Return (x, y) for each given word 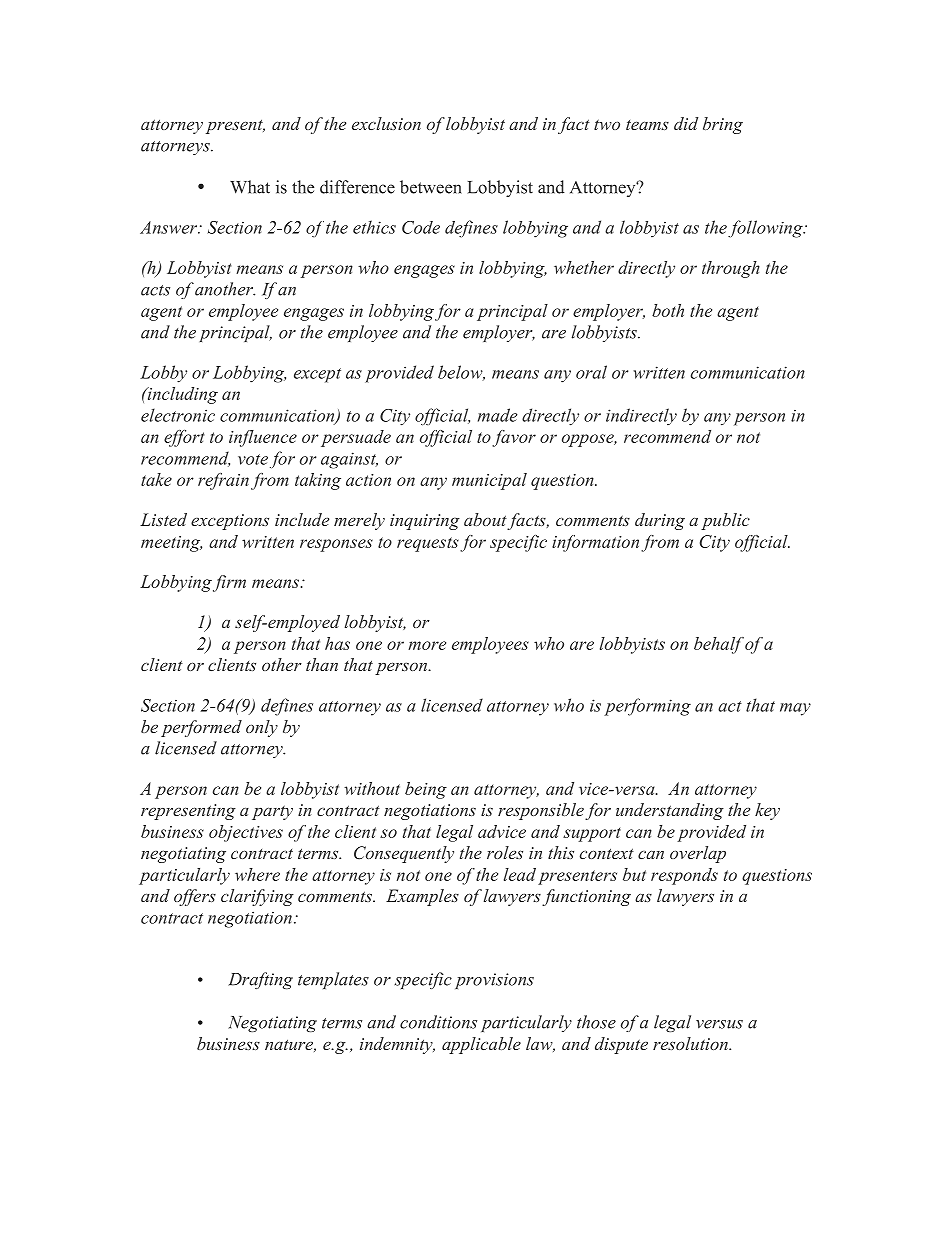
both (668, 310)
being (426, 790)
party (272, 812)
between (431, 187)
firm (229, 583)
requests (428, 544)
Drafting (260, 980)
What (250, 187)
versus (719, 1024)
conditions (438, 1022)
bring (723, 125)
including (181, 395)
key (767, 811)
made (498, 415)
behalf (719, 645)
